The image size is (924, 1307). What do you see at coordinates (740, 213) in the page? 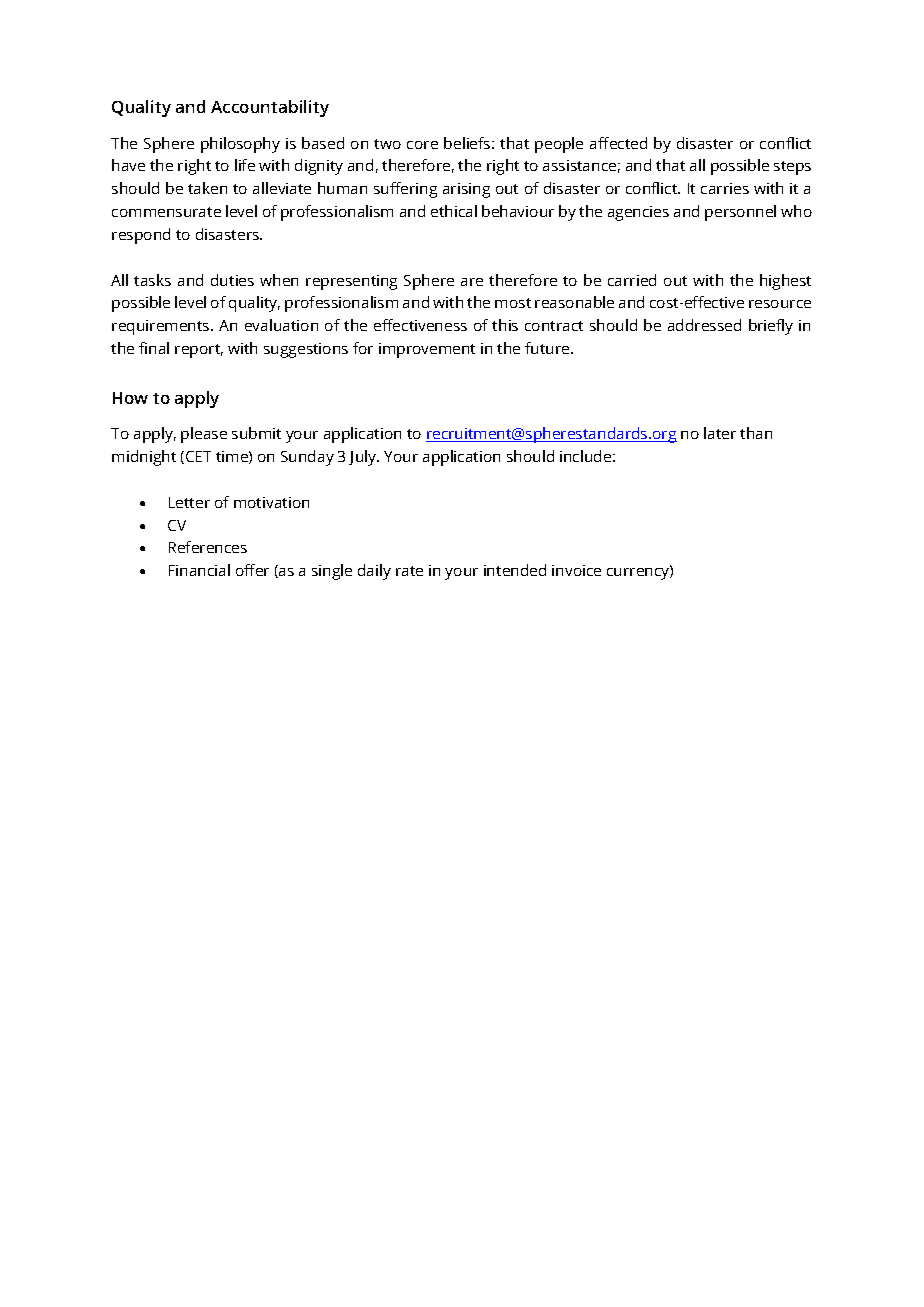
I see `personnel` at bounding box center [740, 213].
